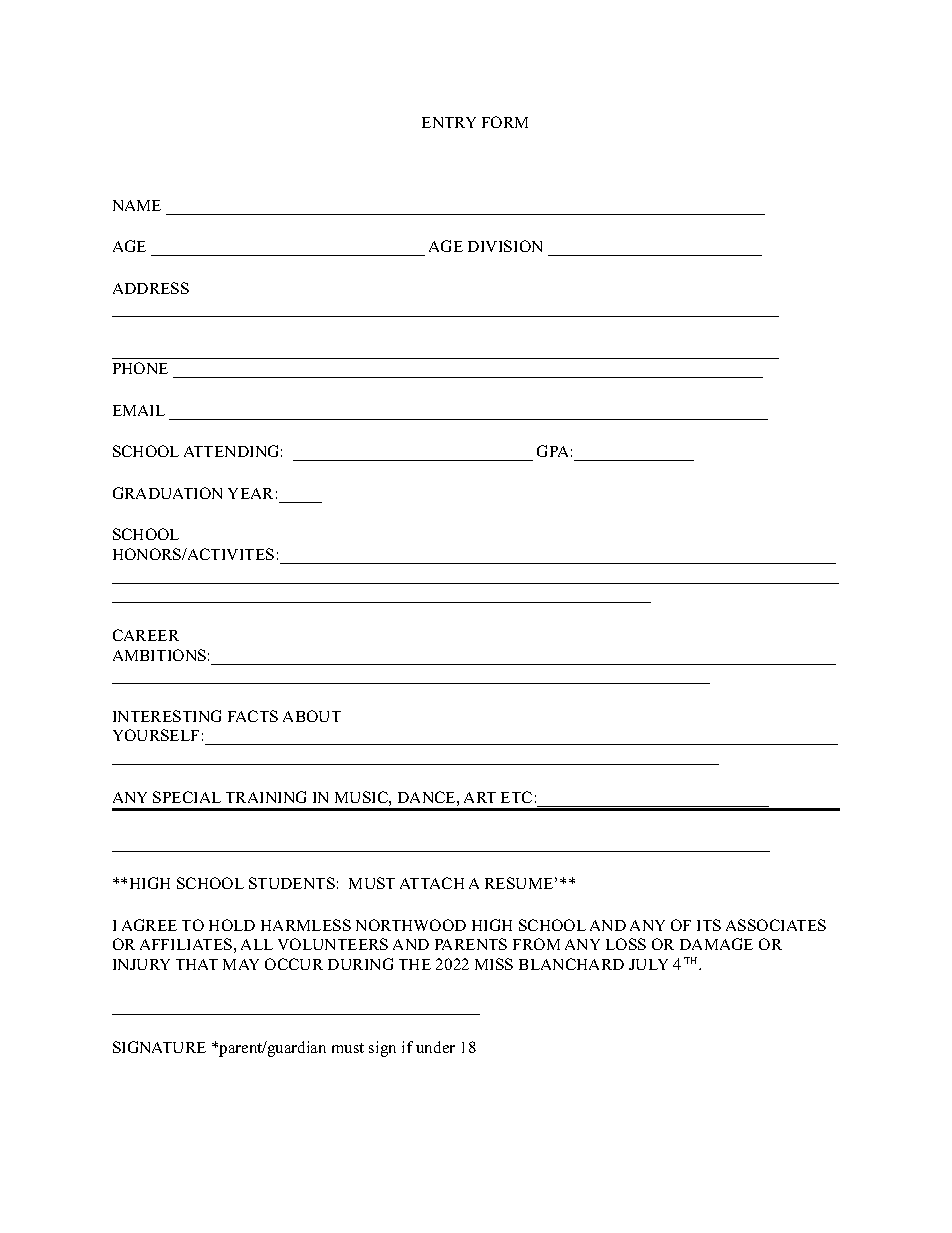 This image has height=1233, width=952. Describe the element at coordinates (776, 925) in the image. I see `ASSOCIATES` at that location.
